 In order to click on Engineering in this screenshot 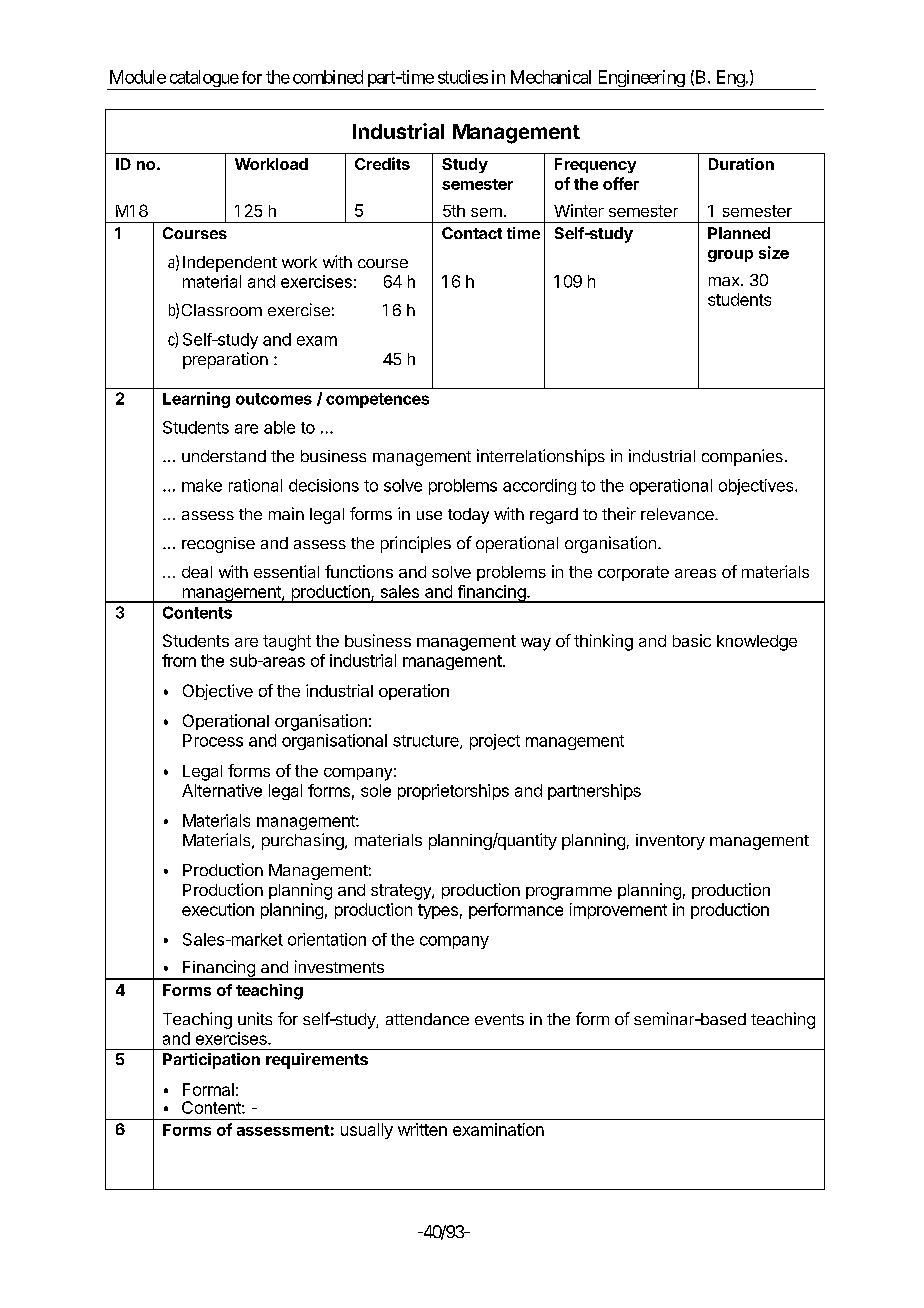, I will do `click(640, 80)`.
